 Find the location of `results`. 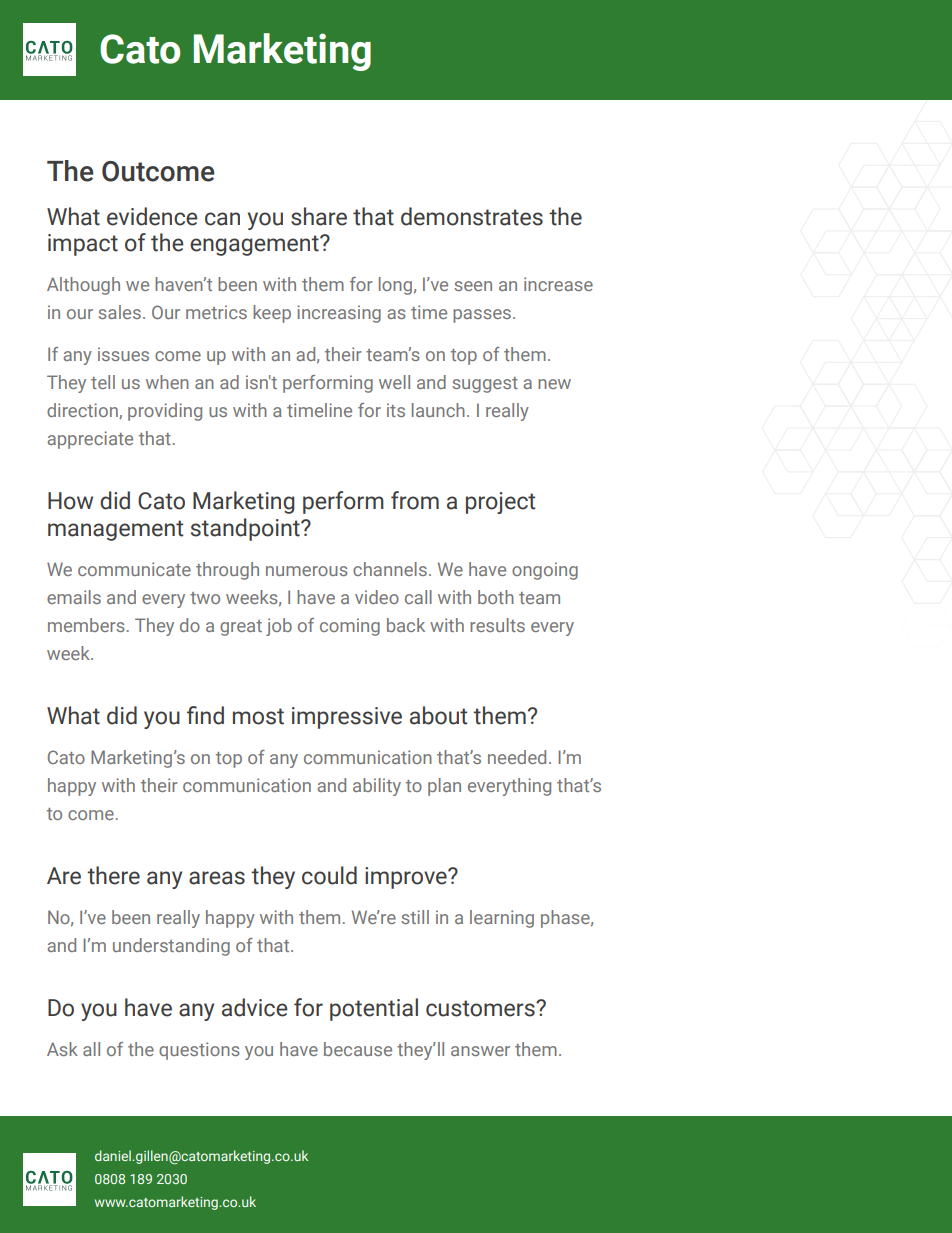

results is located at coordinates (497, 625).
